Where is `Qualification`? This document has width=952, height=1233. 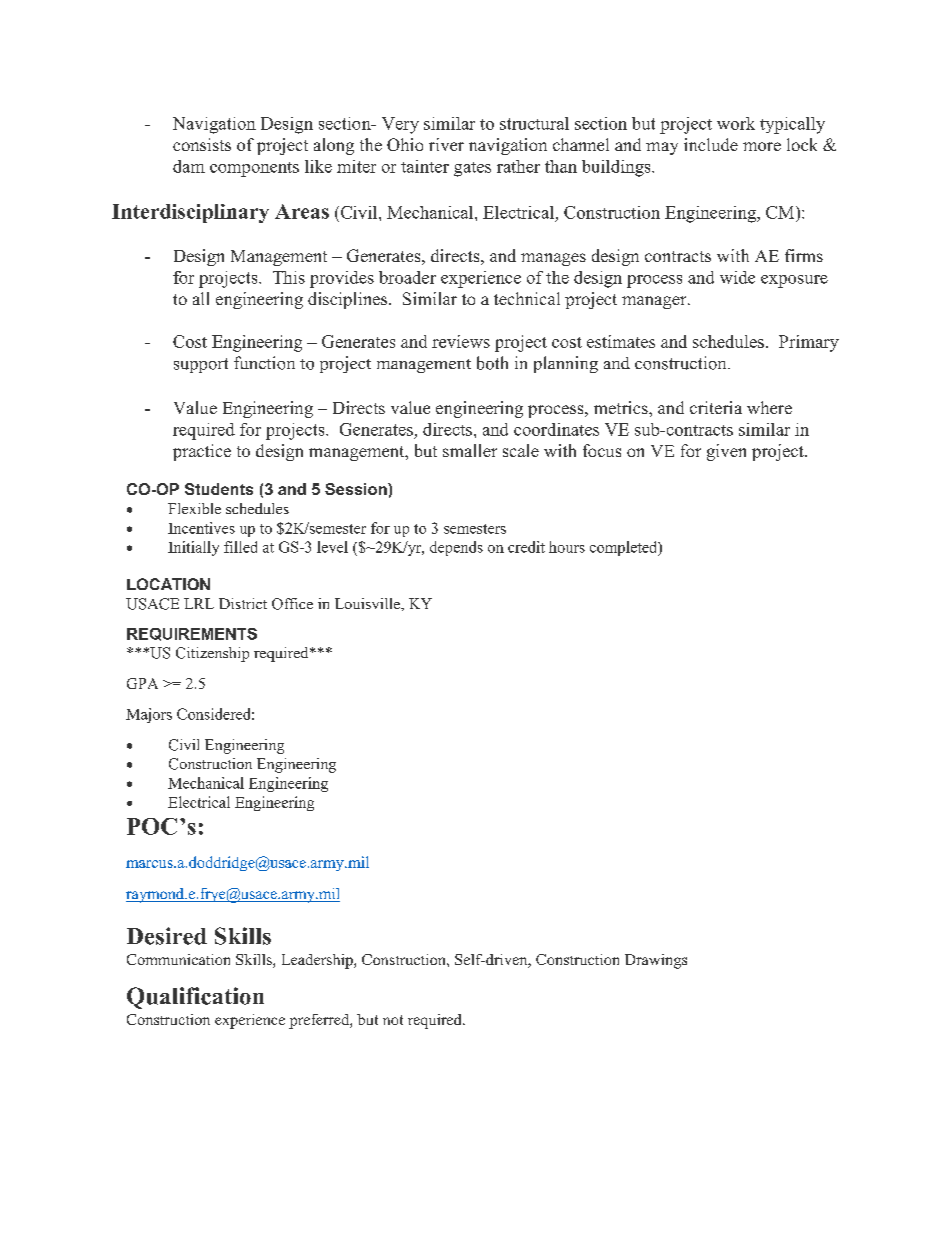
Qualification is located at coordinates (195, 998).
